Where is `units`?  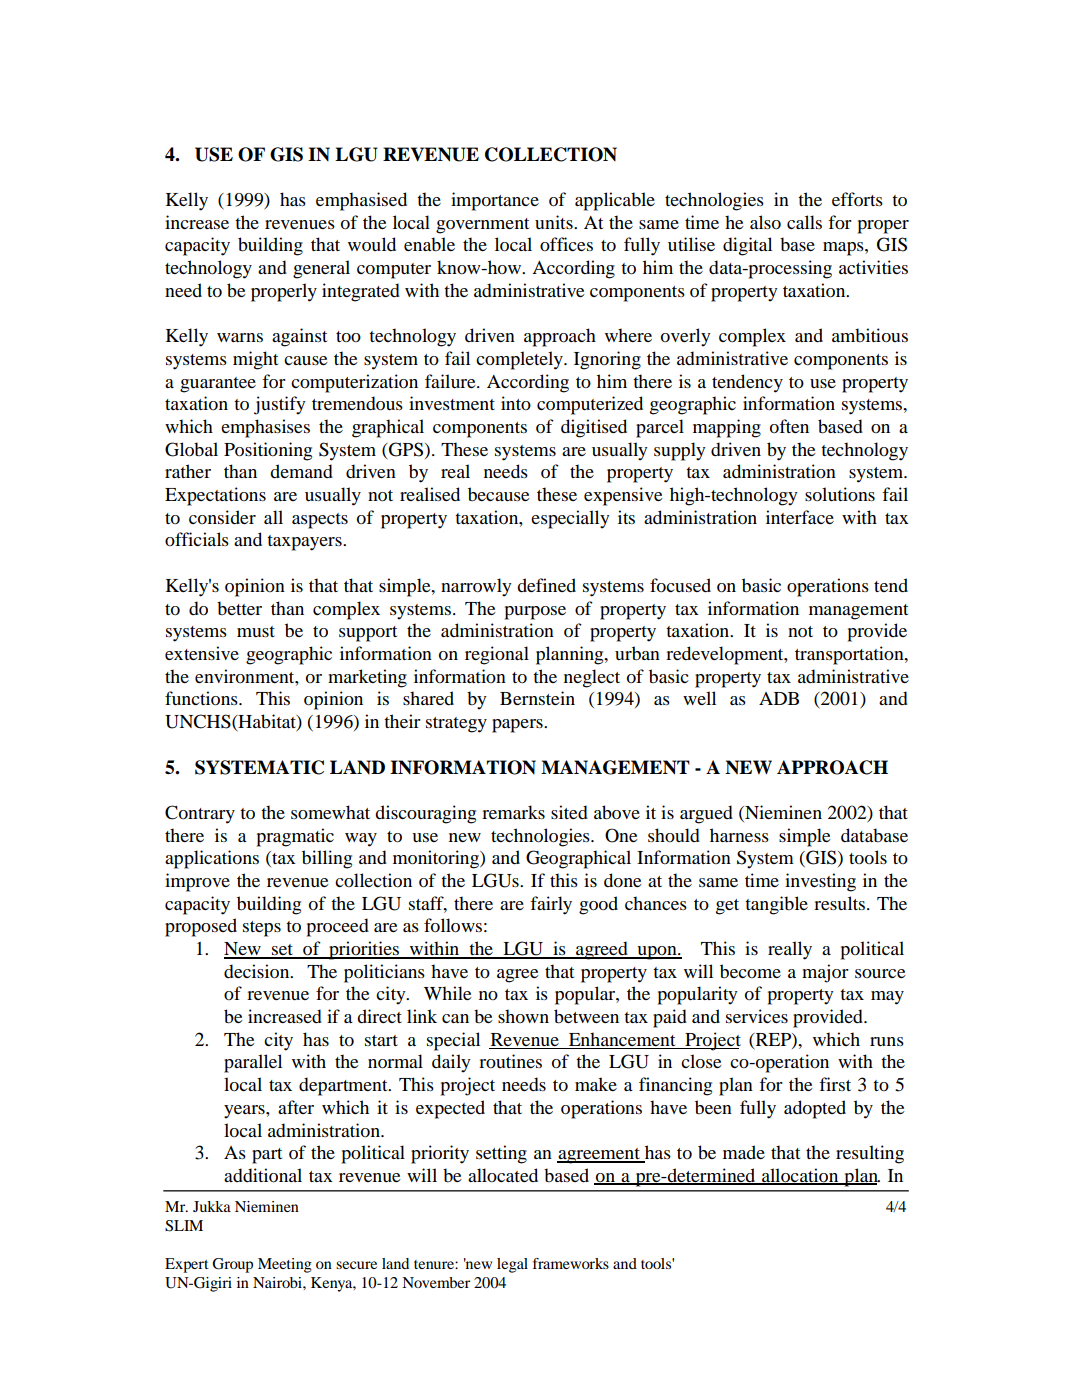 units is located at coordinates (555, 222).
